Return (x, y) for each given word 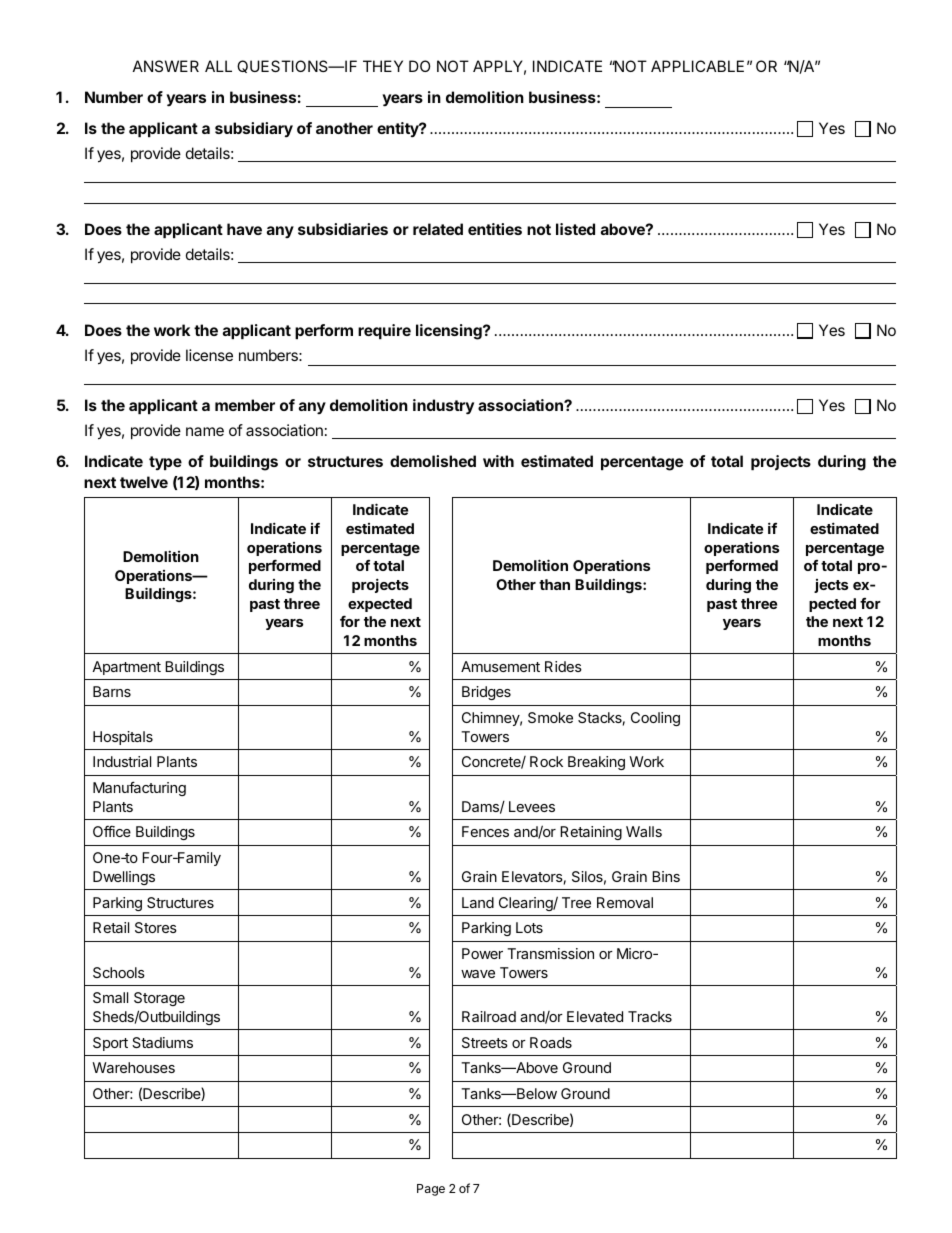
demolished (433, 461)
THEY (383, 66)
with (498, 461)
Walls (644, 831)
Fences (485, 831)
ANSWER (166, 66)
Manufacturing (139, 788)
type (165, 463)
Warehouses (133, 1067)
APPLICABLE (697, 66)
